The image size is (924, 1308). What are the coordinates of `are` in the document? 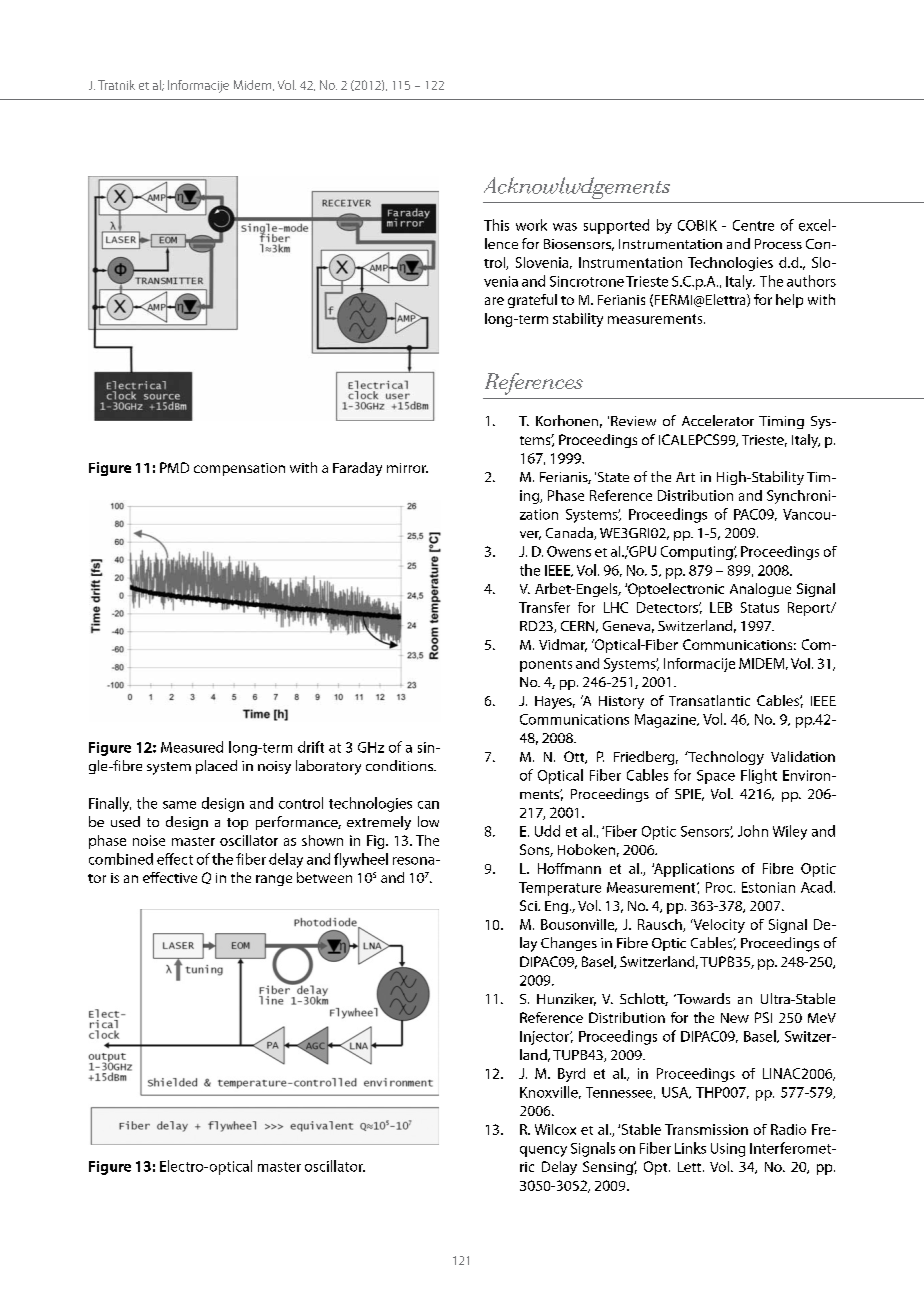 It's located at (494, 301).
